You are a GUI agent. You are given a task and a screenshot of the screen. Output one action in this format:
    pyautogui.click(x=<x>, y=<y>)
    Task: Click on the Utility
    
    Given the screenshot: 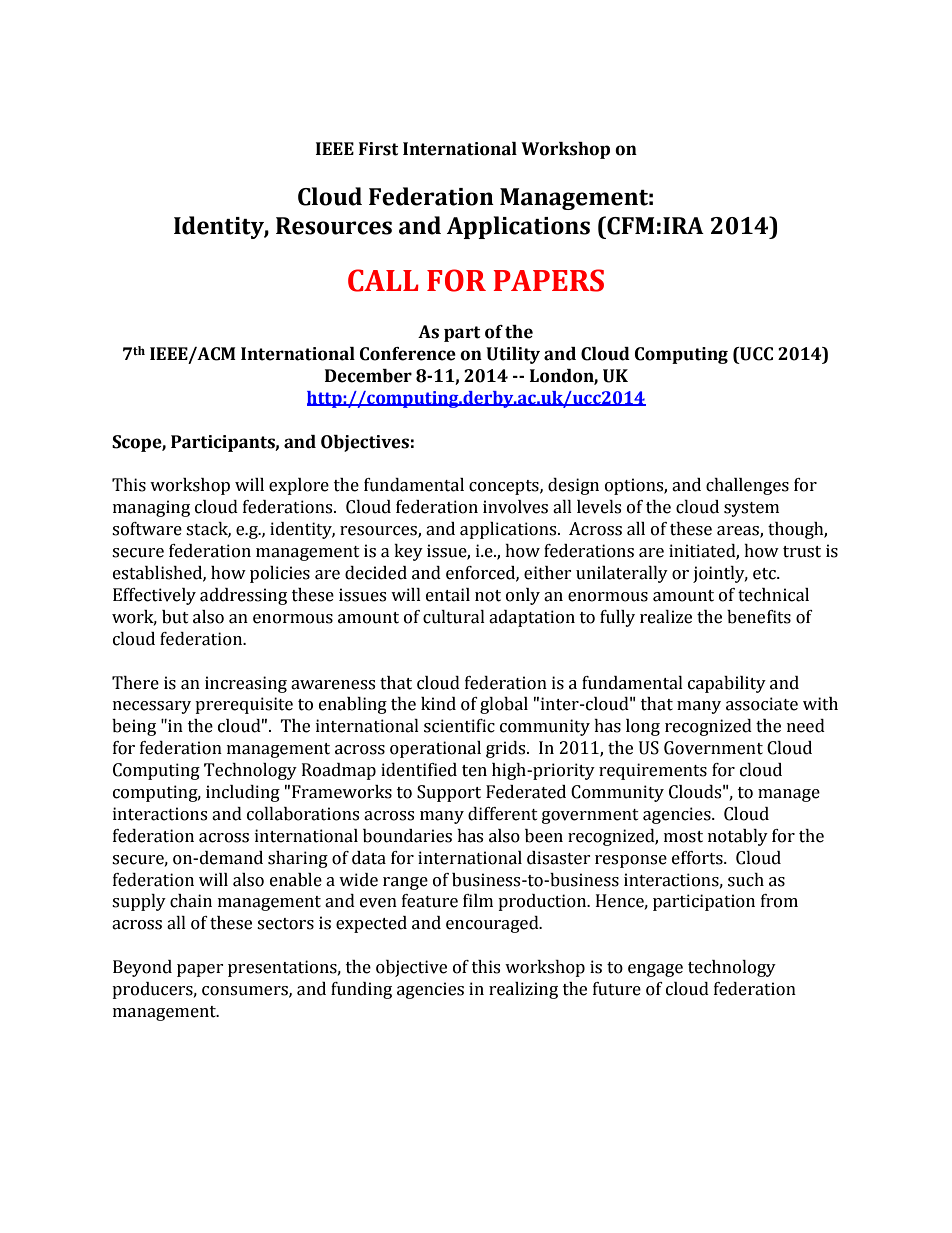 What is the action you would take?
    pyautogui.click(x=513, y=355)
